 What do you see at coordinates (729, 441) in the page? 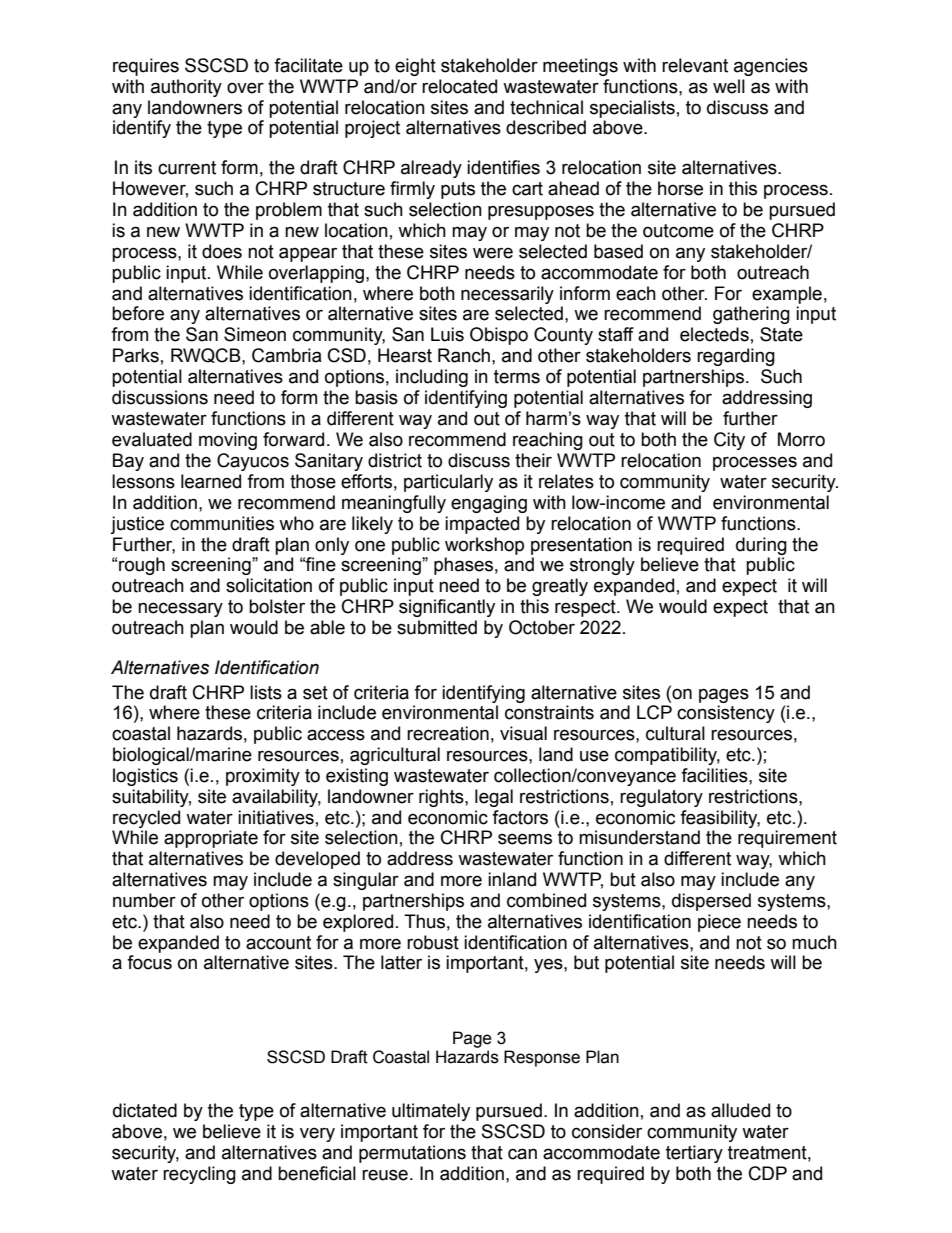
I see `City` at bounding box center [729, 441].
